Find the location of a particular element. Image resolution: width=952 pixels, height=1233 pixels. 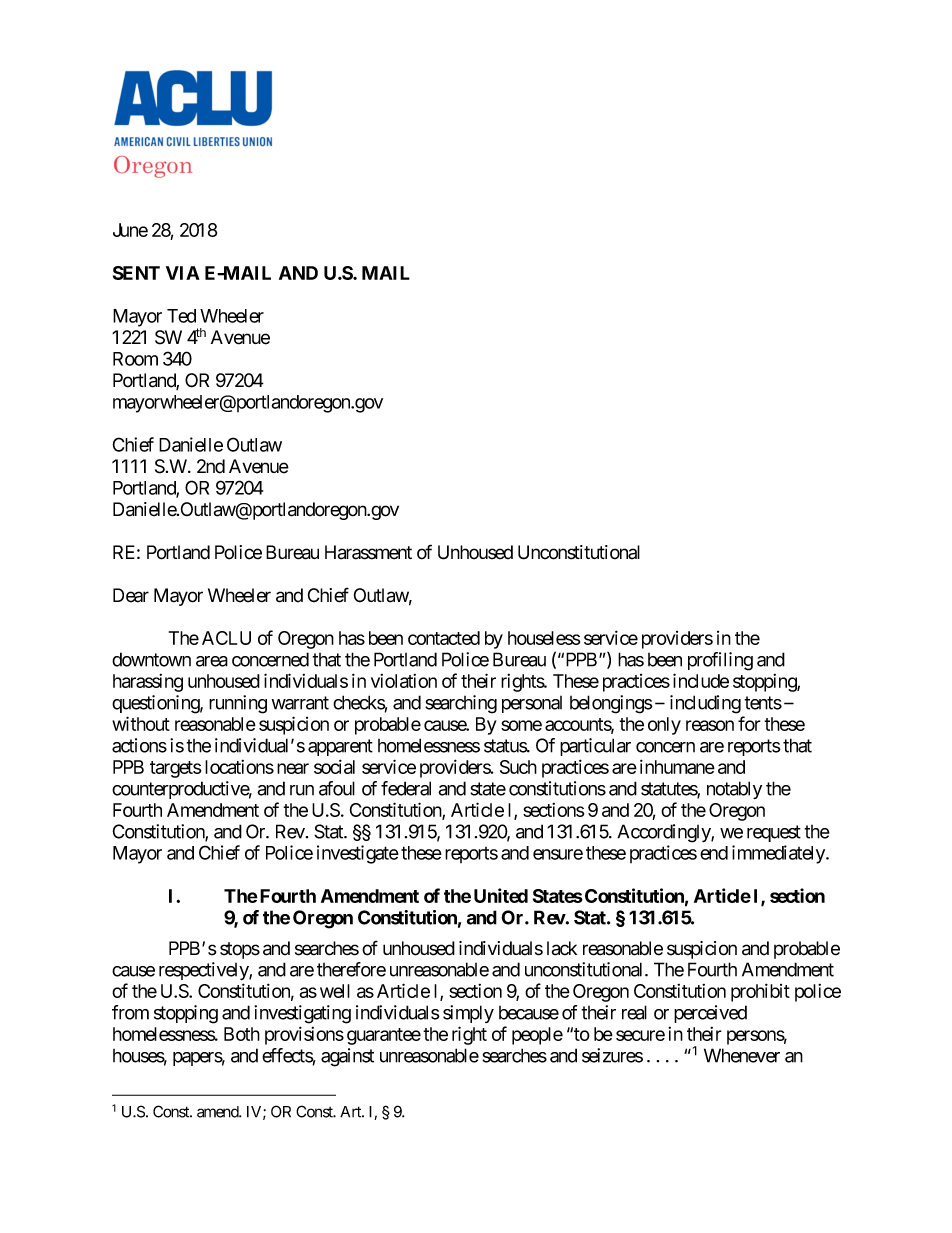

profiling is located at coordinates (720, 661).
